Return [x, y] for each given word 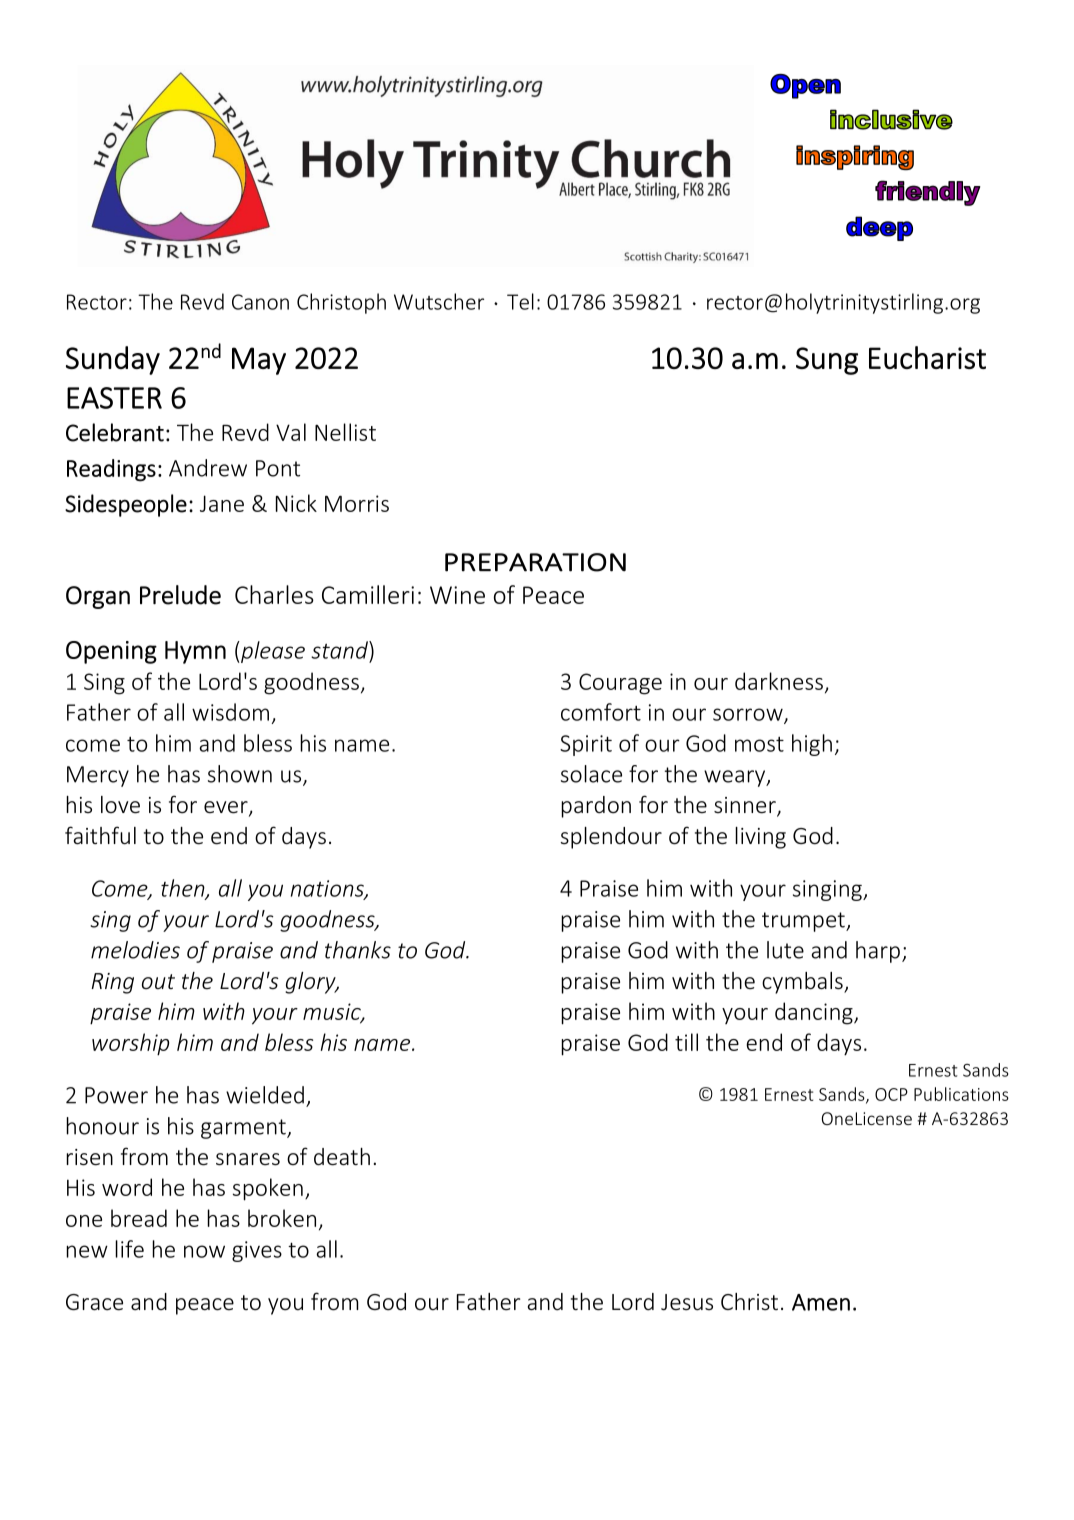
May [259, 361]
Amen [821, 1302]
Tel [520, 301]
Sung [827, 361]
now [204, 1251]
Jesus [687, 1302]
